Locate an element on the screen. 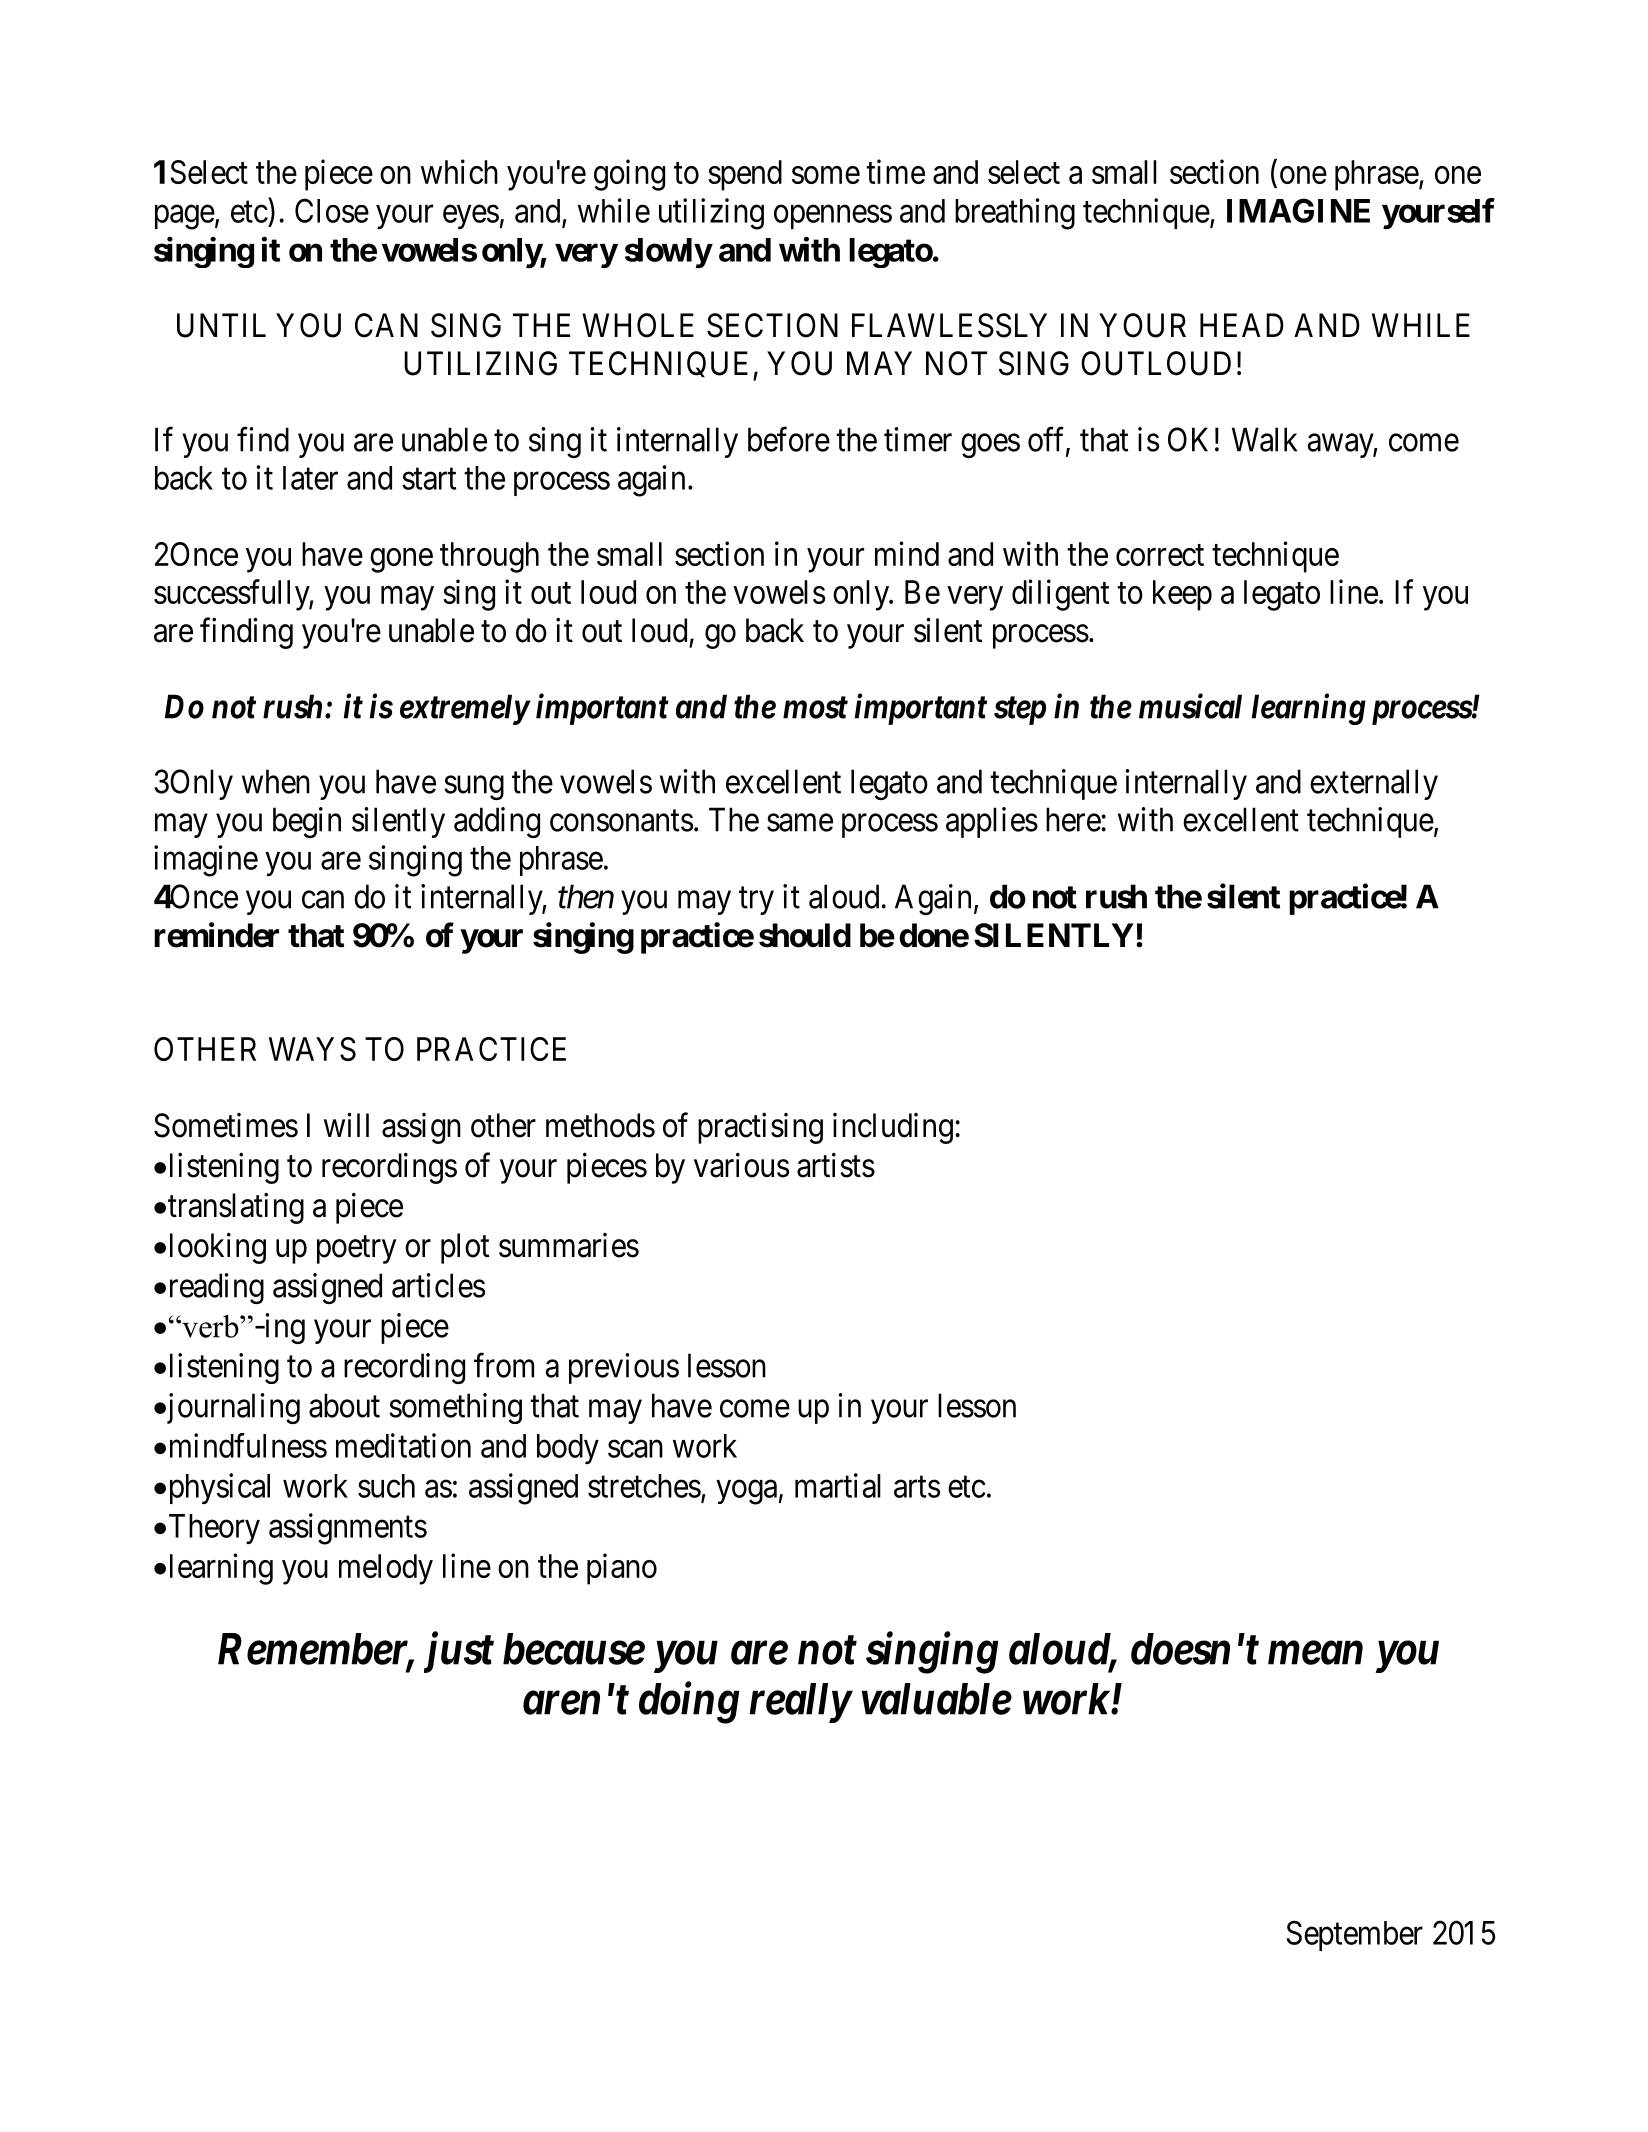  September is located at coordinates (1354, 1935).
